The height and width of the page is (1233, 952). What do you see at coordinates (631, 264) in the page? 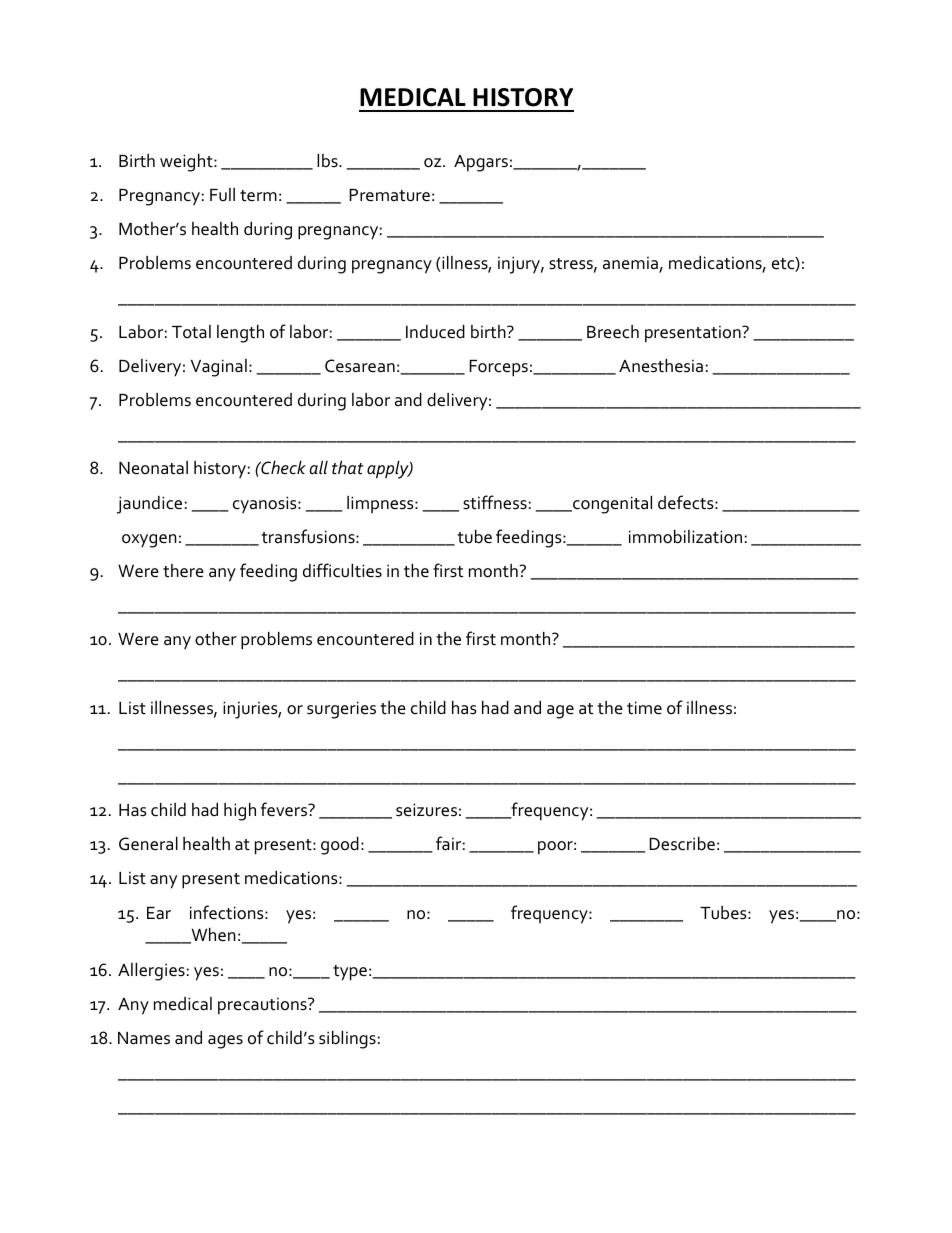
I see `anemia` at bounding box center [631, 264].
